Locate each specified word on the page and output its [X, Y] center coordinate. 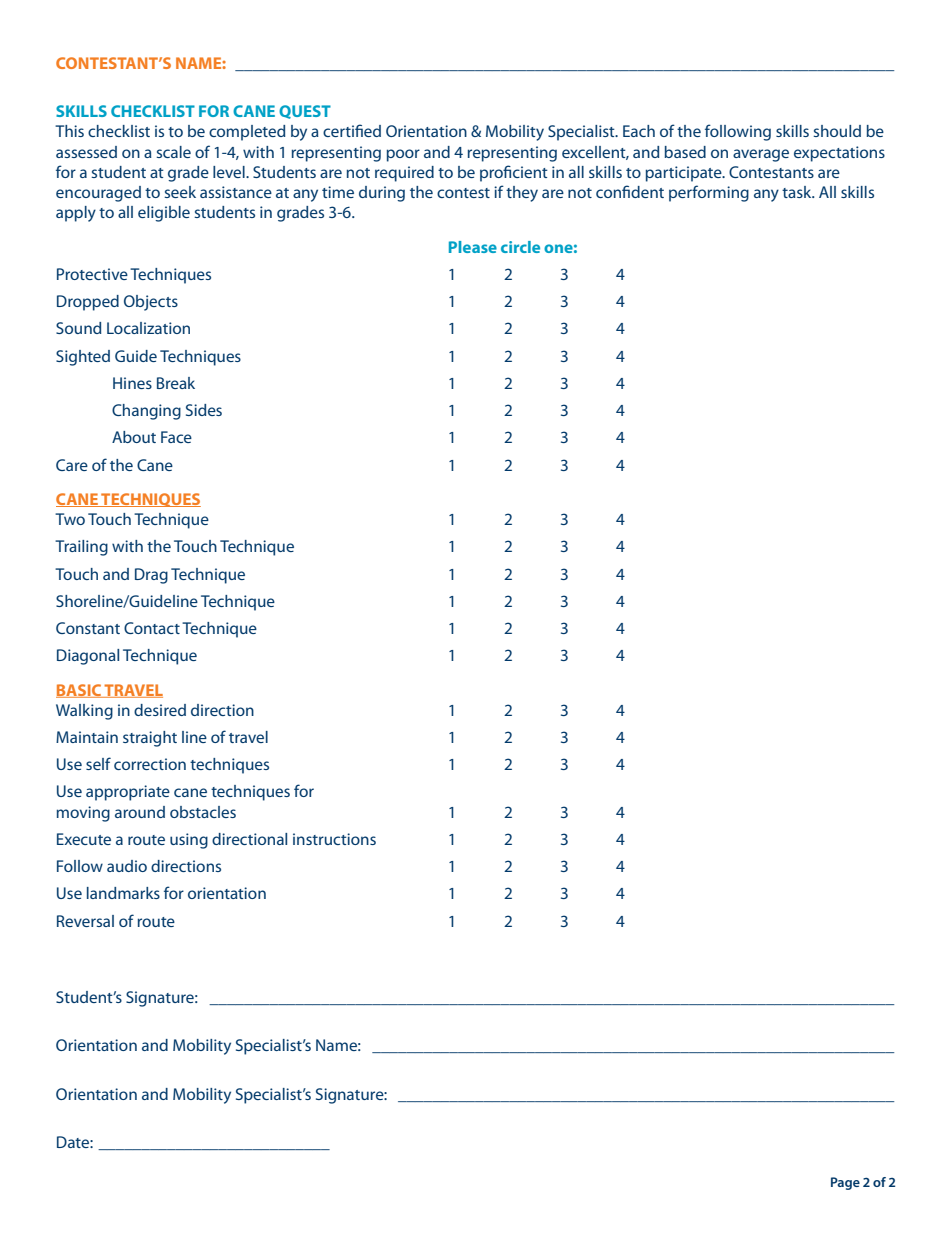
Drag [151, 576]
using [189, 841]
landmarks [123, 893]
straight [150, 739]
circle [520, 247]
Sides [204, 410]
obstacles [203, 812]
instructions [334, 839]
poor [403, 155]
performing [709, 193]
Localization [148, 328]
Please [473, 247]
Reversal [85, 921]
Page [845, 1183]
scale [173, 152]
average [761, 155]
